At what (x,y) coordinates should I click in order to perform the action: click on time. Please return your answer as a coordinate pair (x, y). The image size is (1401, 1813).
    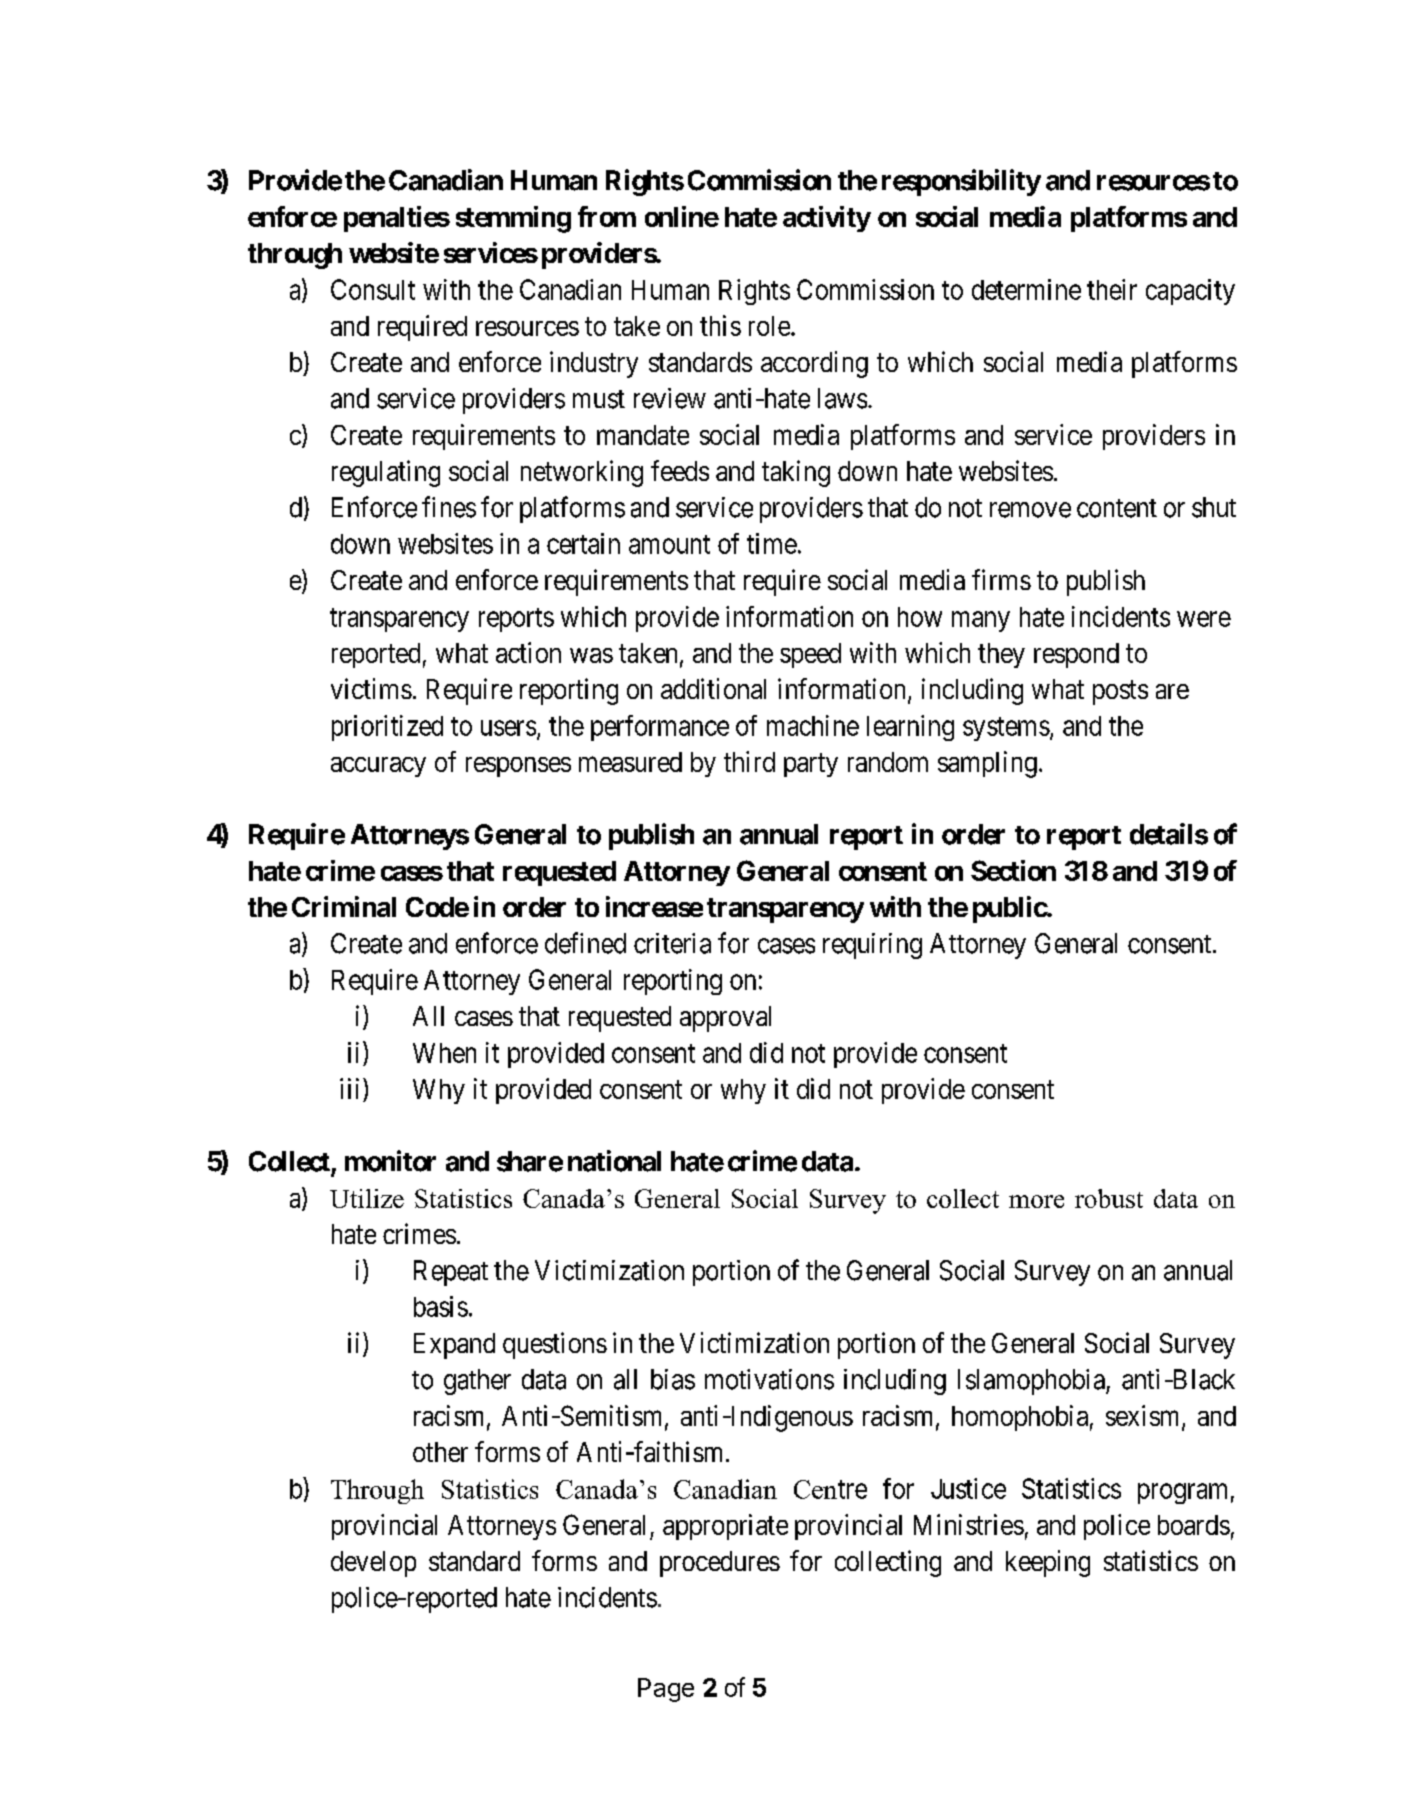
    Looking at the image, I should click on (772, 543).
